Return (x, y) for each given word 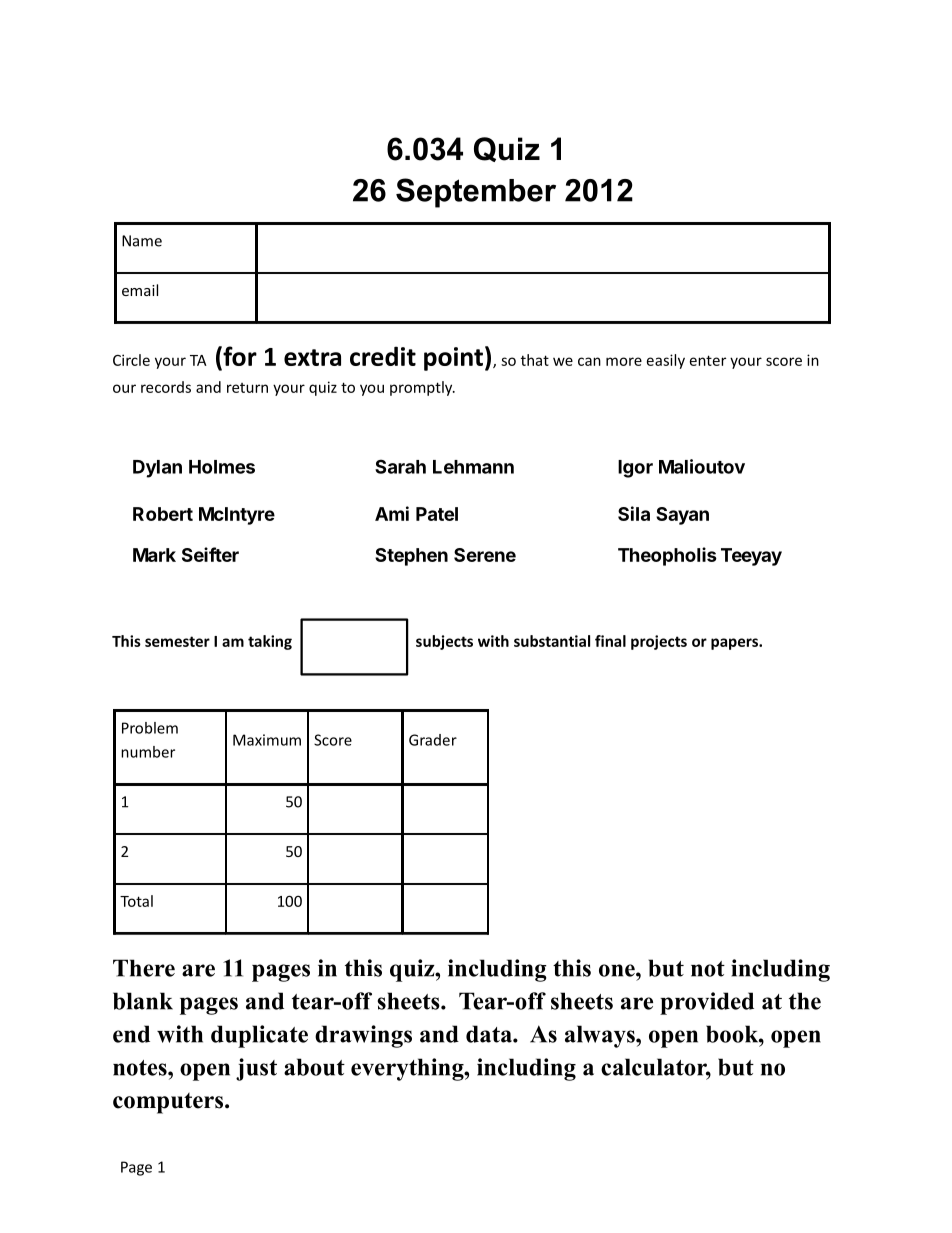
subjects (444, 642)
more (624, 361)
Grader (433, 740)
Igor (635, 469)
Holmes (222, 467)
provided (707, 1003)
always (601, 1036)
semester (177, 641)
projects (659, 642)
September (476, 193)
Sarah (400, 466)
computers (169, 1103)
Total (136, 901)
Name (142, 241)
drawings (363, 1036)
